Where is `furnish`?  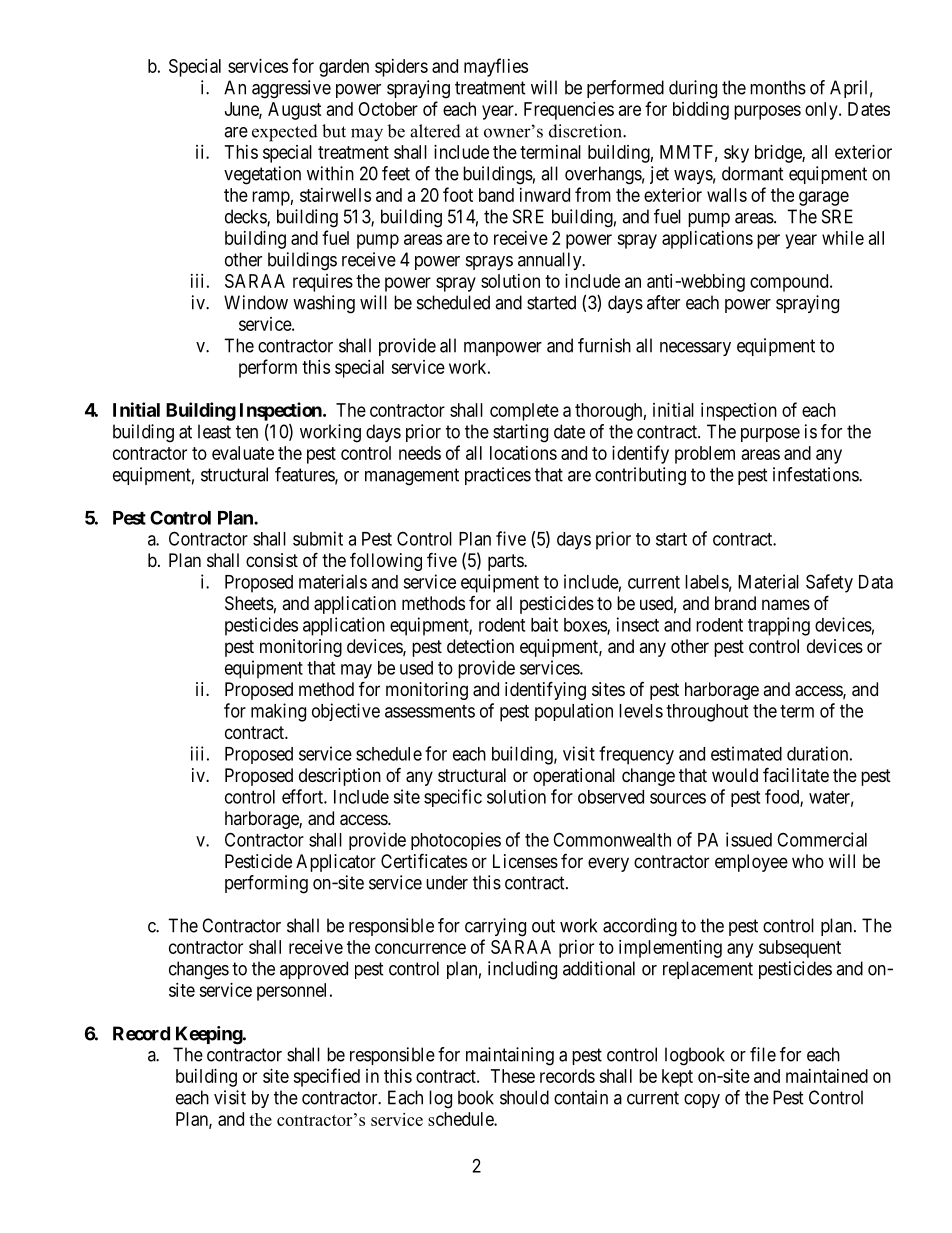
furnish is located at coordinates (604, 345).
